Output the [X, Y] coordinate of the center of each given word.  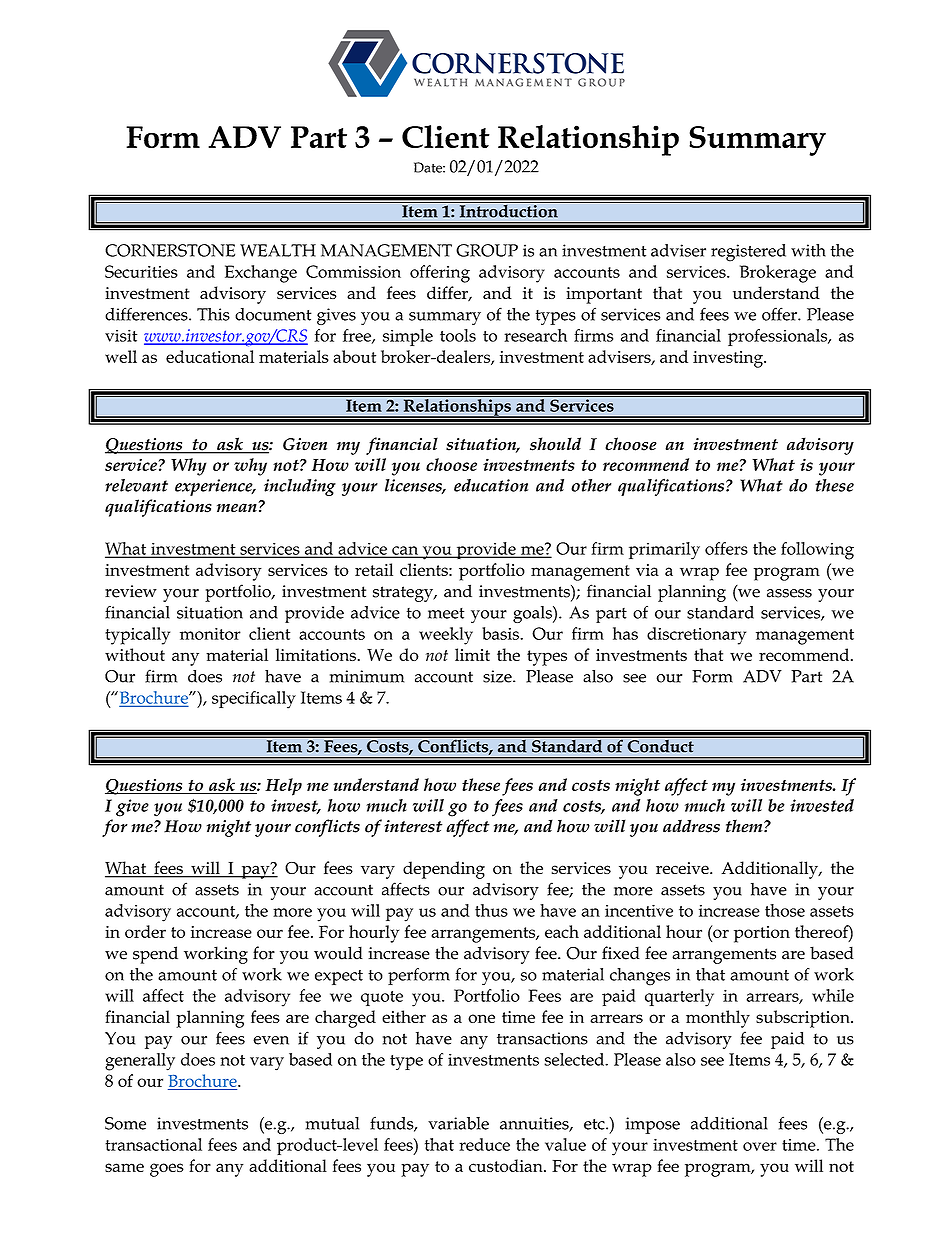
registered [748, 253]
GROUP [487, 250]
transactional [153, 1144]
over [760, 1146]
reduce [484, 1144]
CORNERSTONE [170, 250]
